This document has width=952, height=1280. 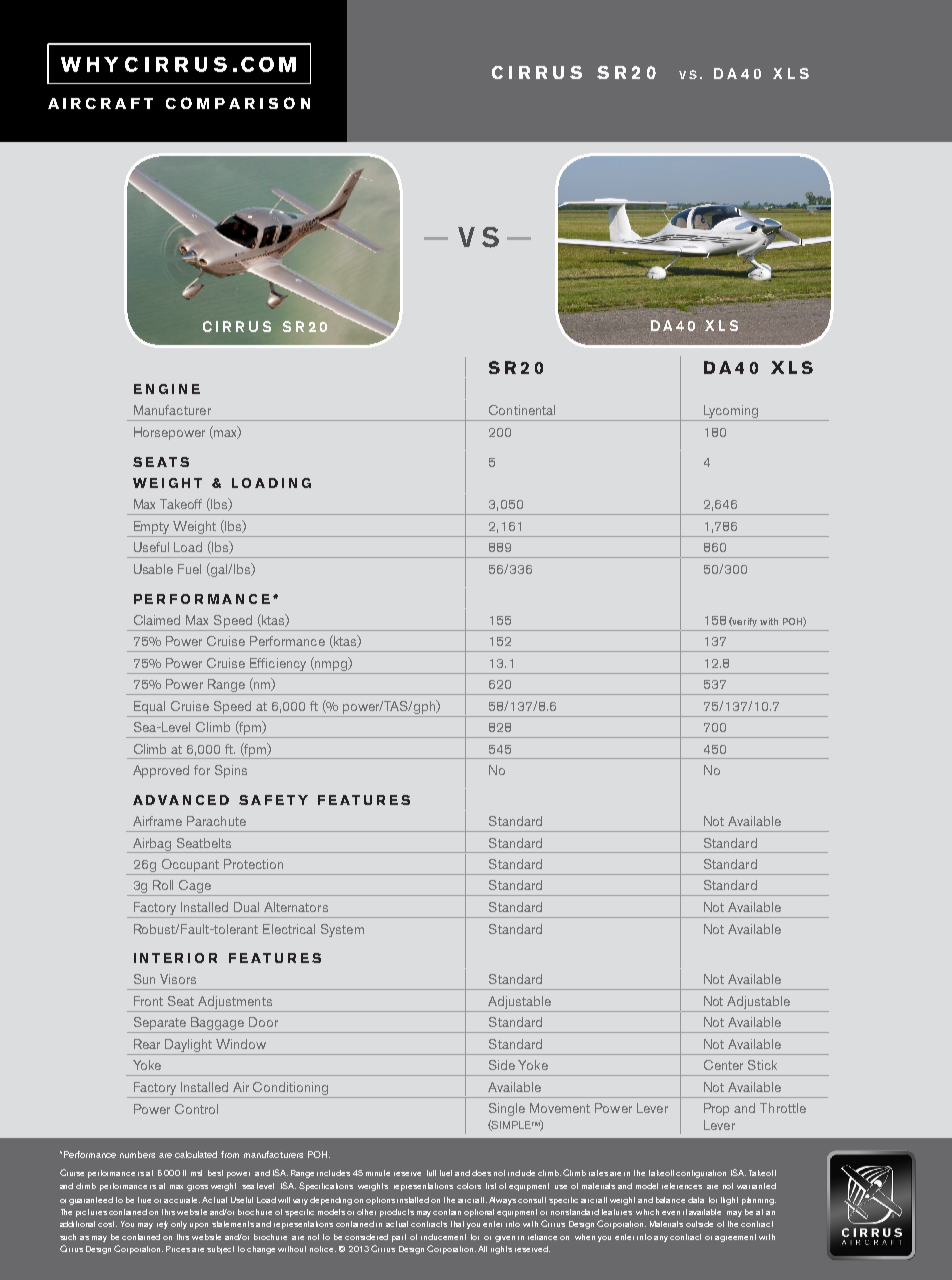 I want to click on System, so click(x=342, y=930).
